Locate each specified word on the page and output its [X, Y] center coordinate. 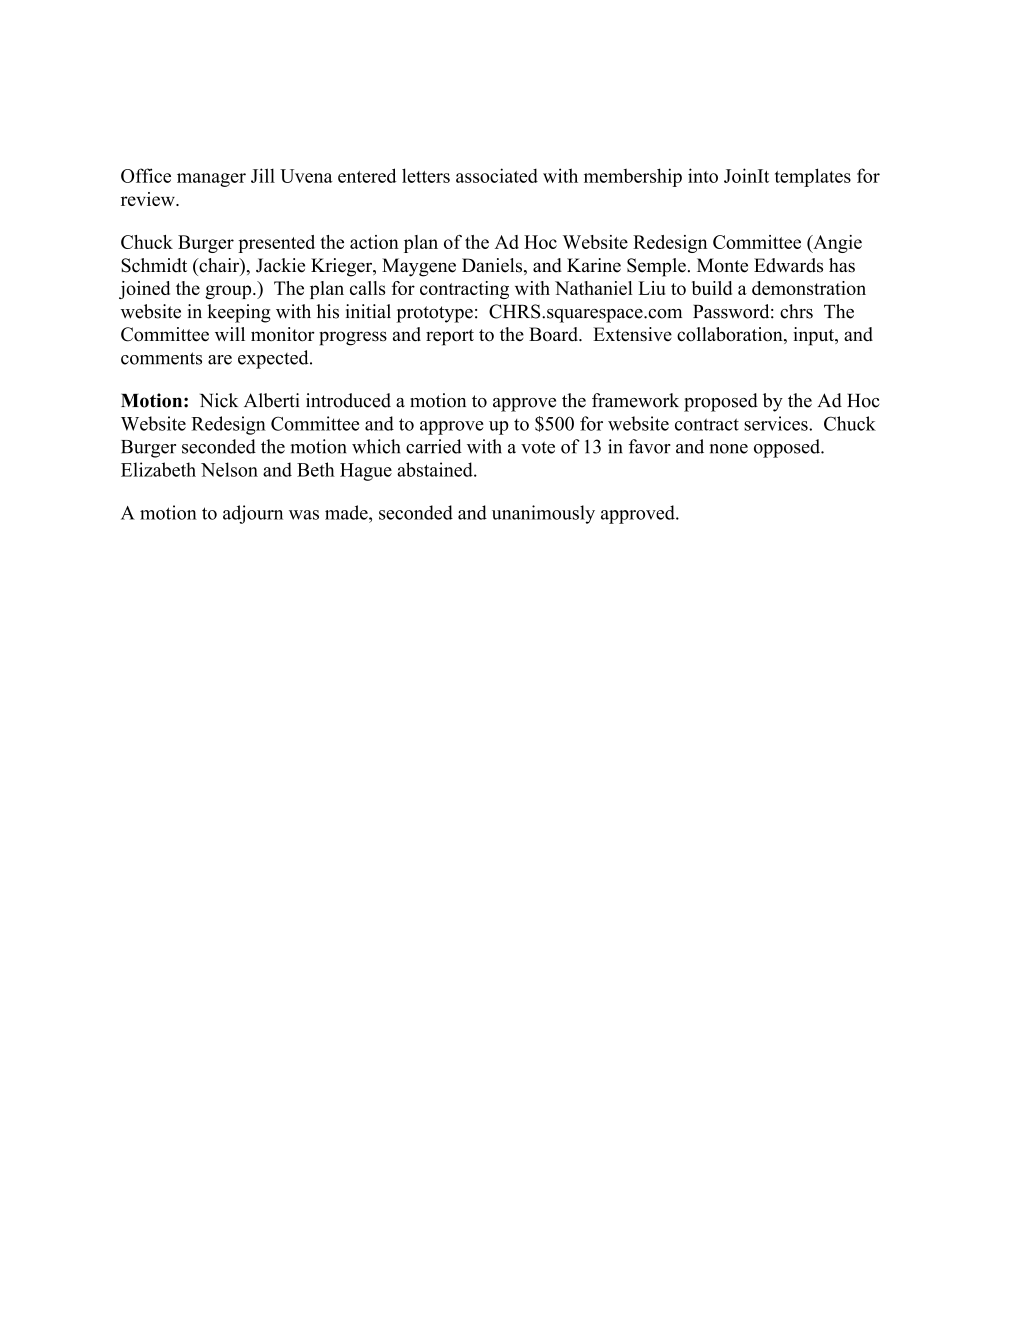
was [304, 515]
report [450, 337]
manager [211, 180]
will [230, 334]
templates [813, 177]
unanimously [543, 514]
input [814, 336]
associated [497, 175]
